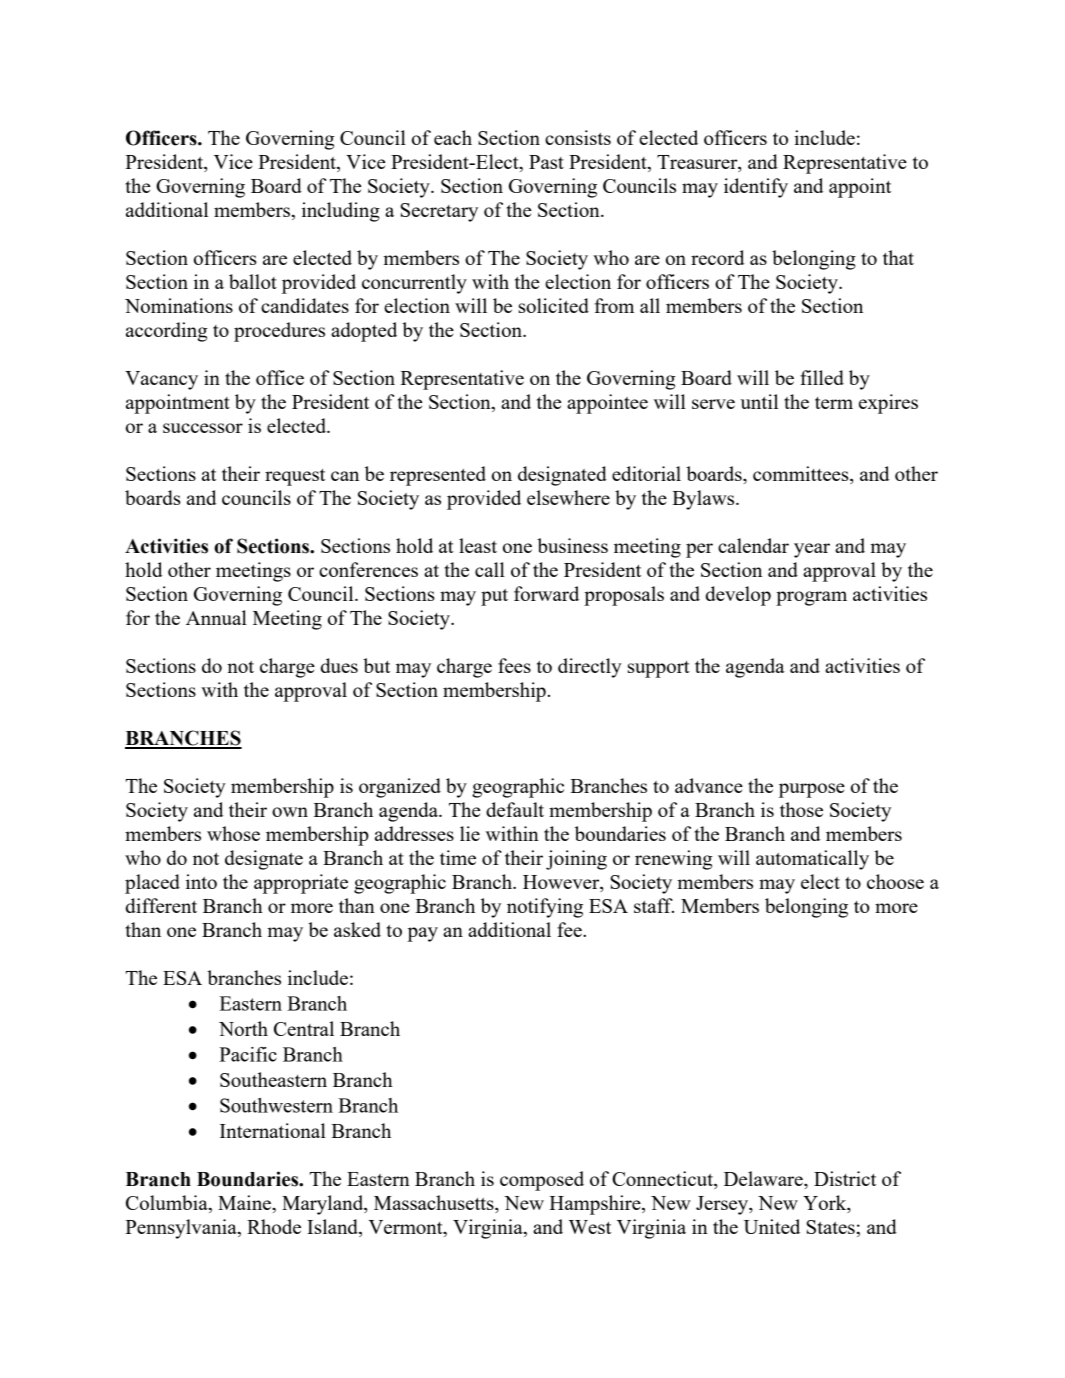  Describe the element at coordinates (245, 1202) in the document. I see `Maine` at that location.
